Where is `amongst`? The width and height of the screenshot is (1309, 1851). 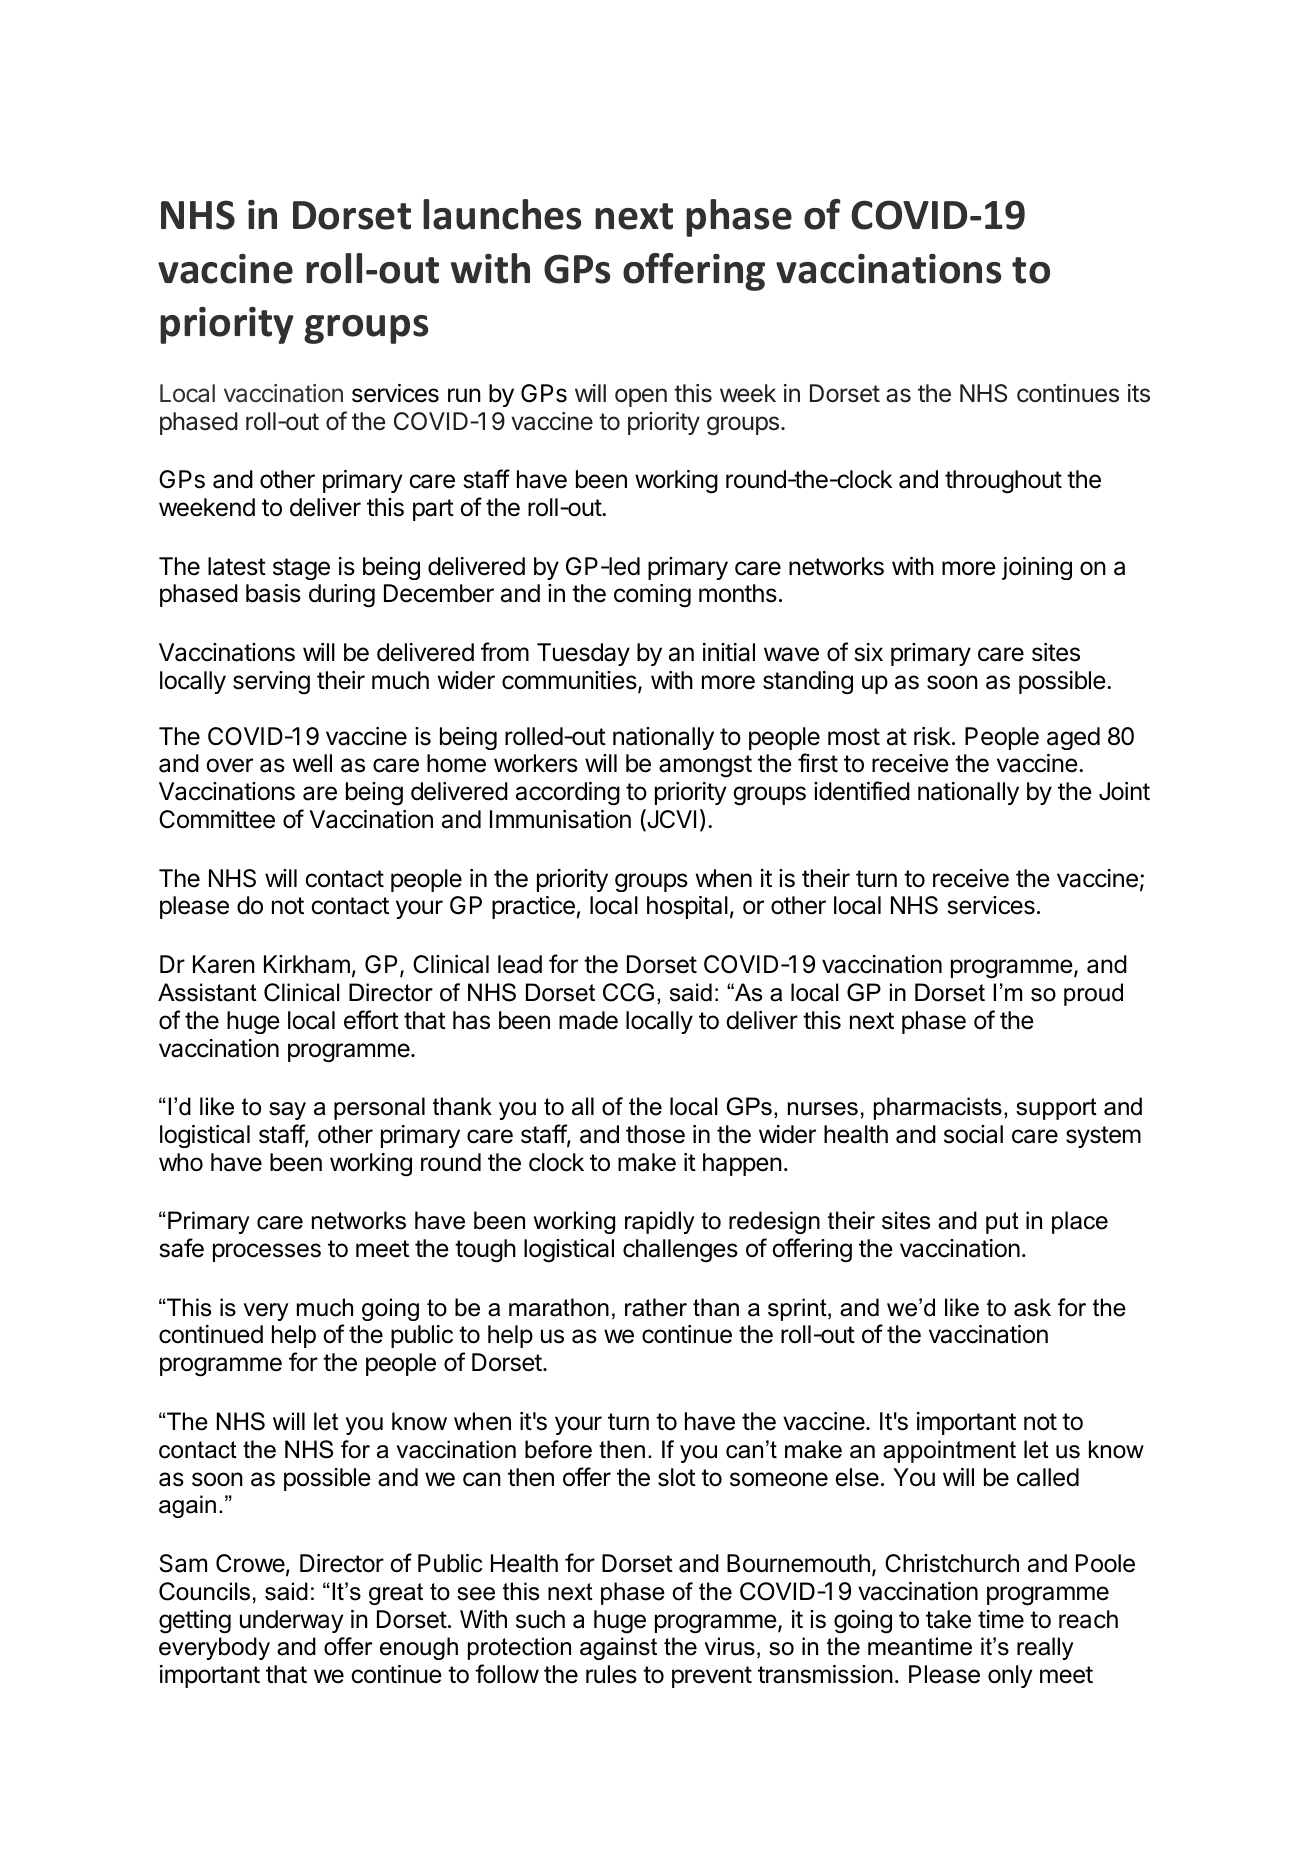
amongst is located at coordinates (705, 766).
